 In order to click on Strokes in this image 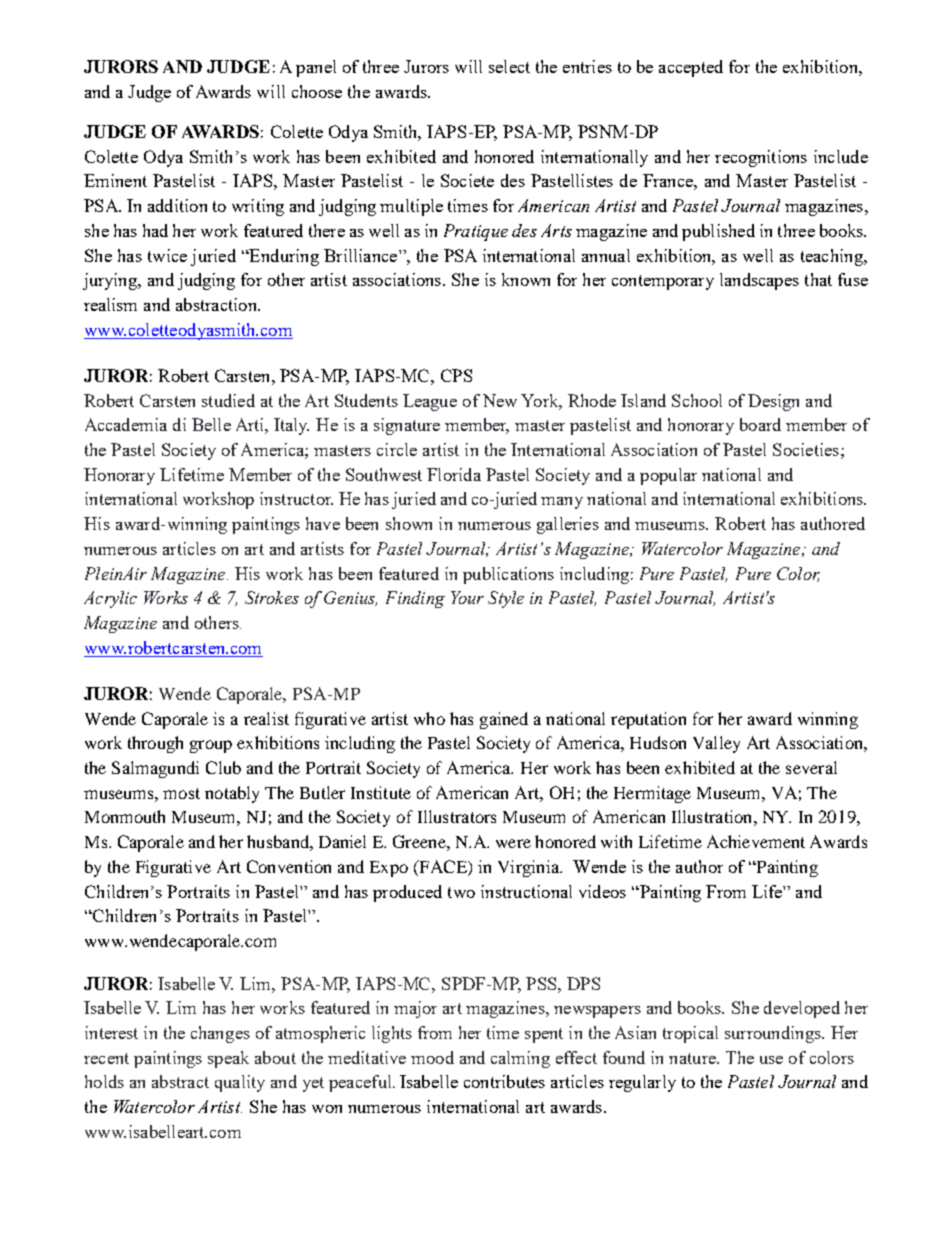, I will do `click(272, 597)`.
